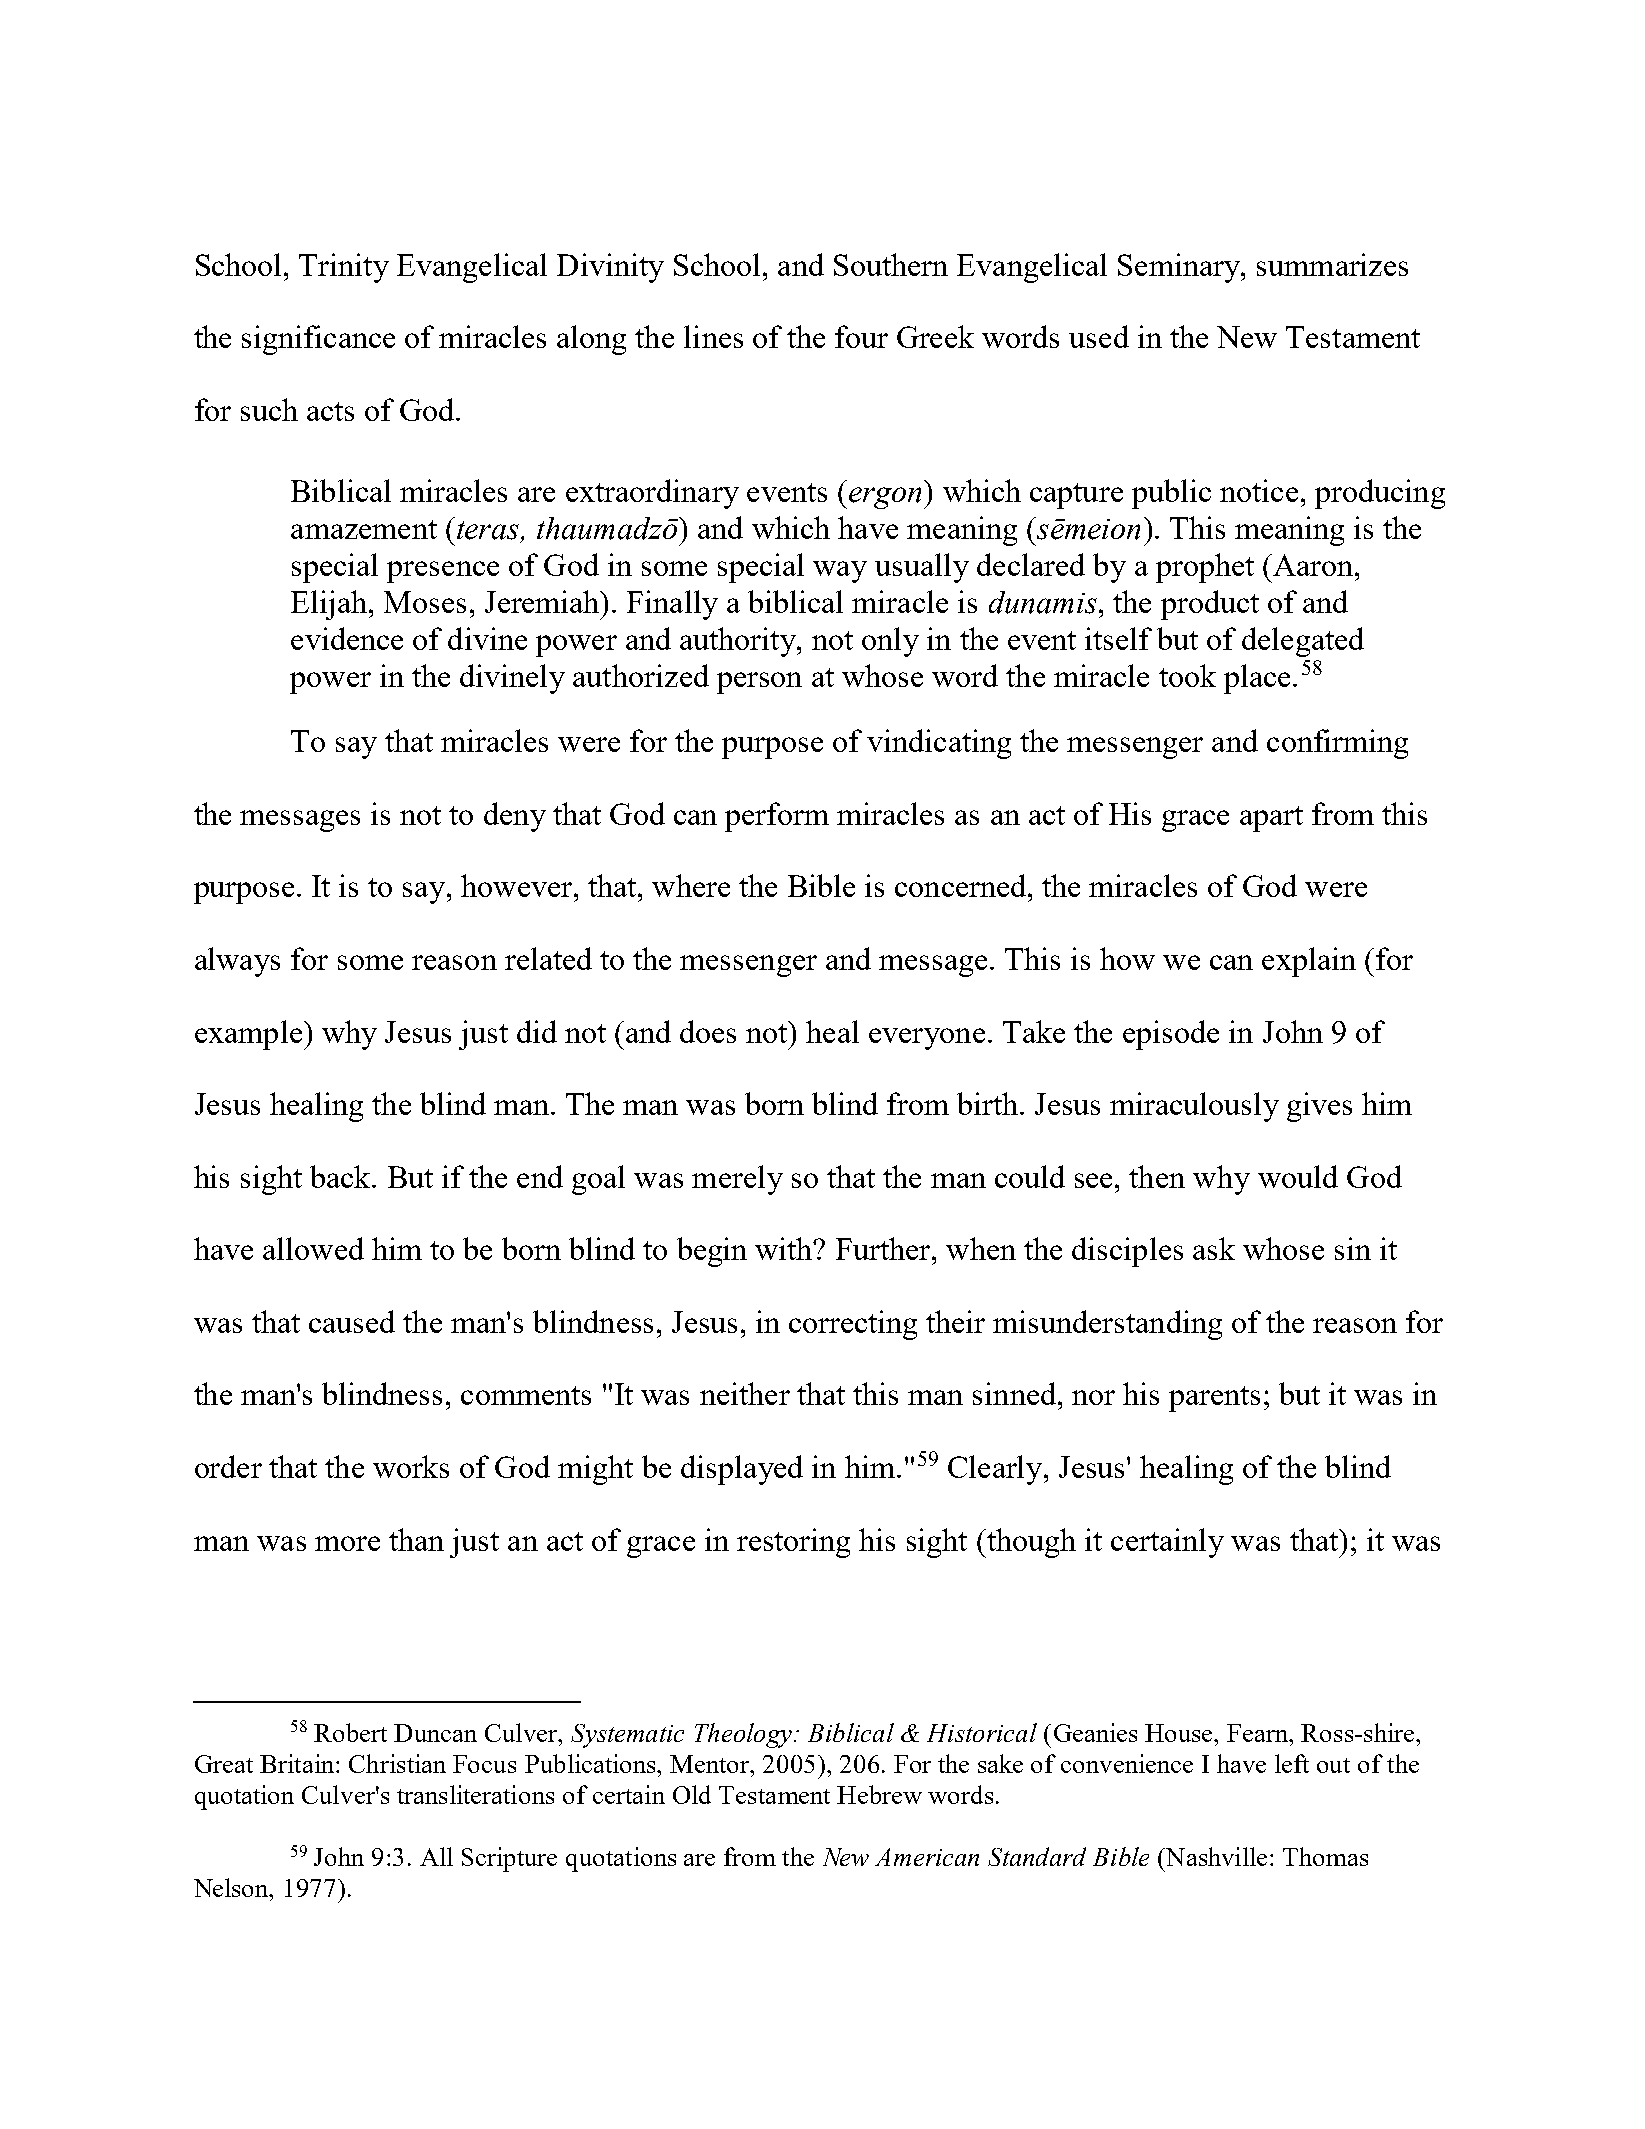 This document has width=1645, height=2129. Describe the element at coordinates (861, 336) in the document. I see `four` at that location.
